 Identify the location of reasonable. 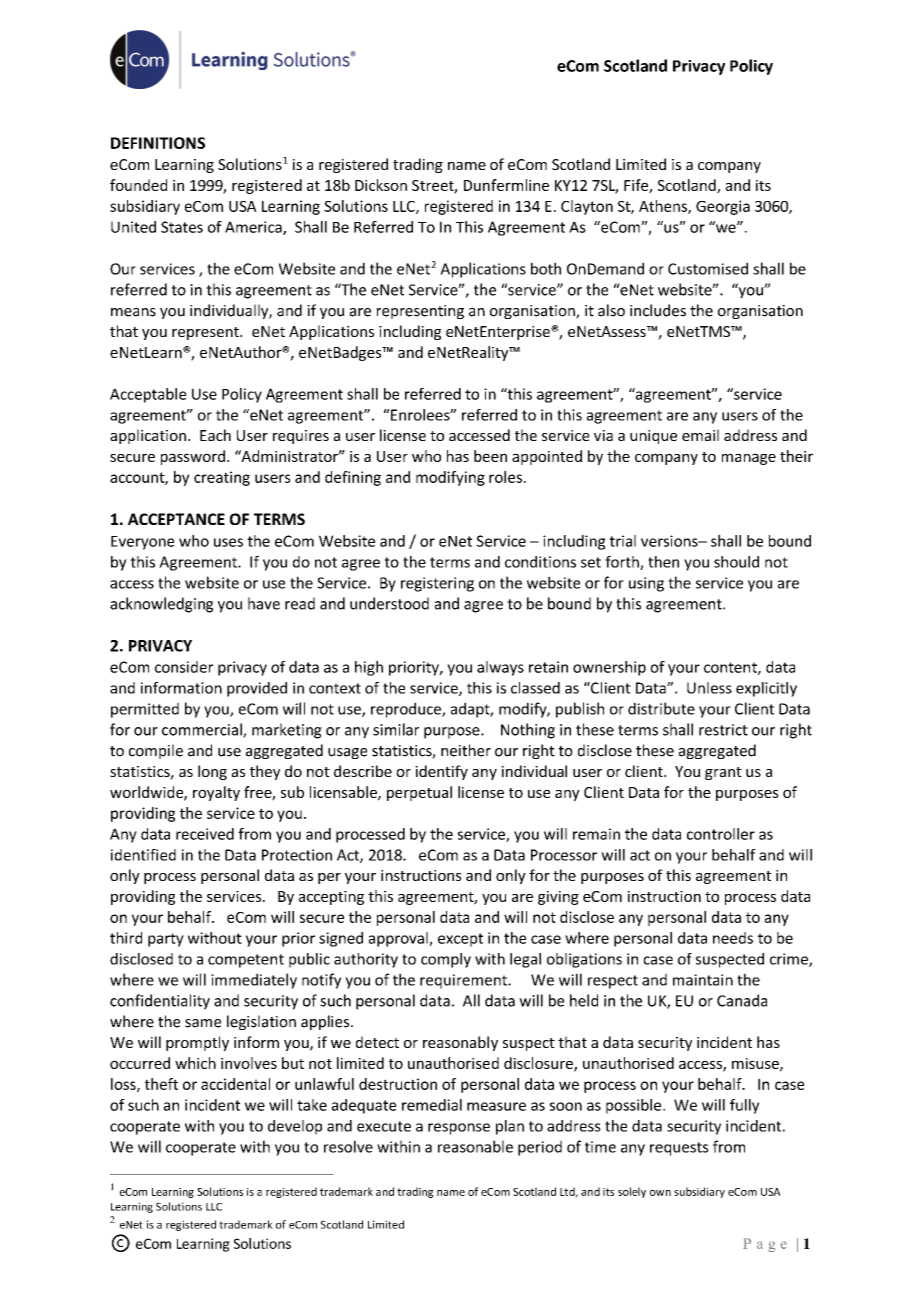
(475, 1146).
